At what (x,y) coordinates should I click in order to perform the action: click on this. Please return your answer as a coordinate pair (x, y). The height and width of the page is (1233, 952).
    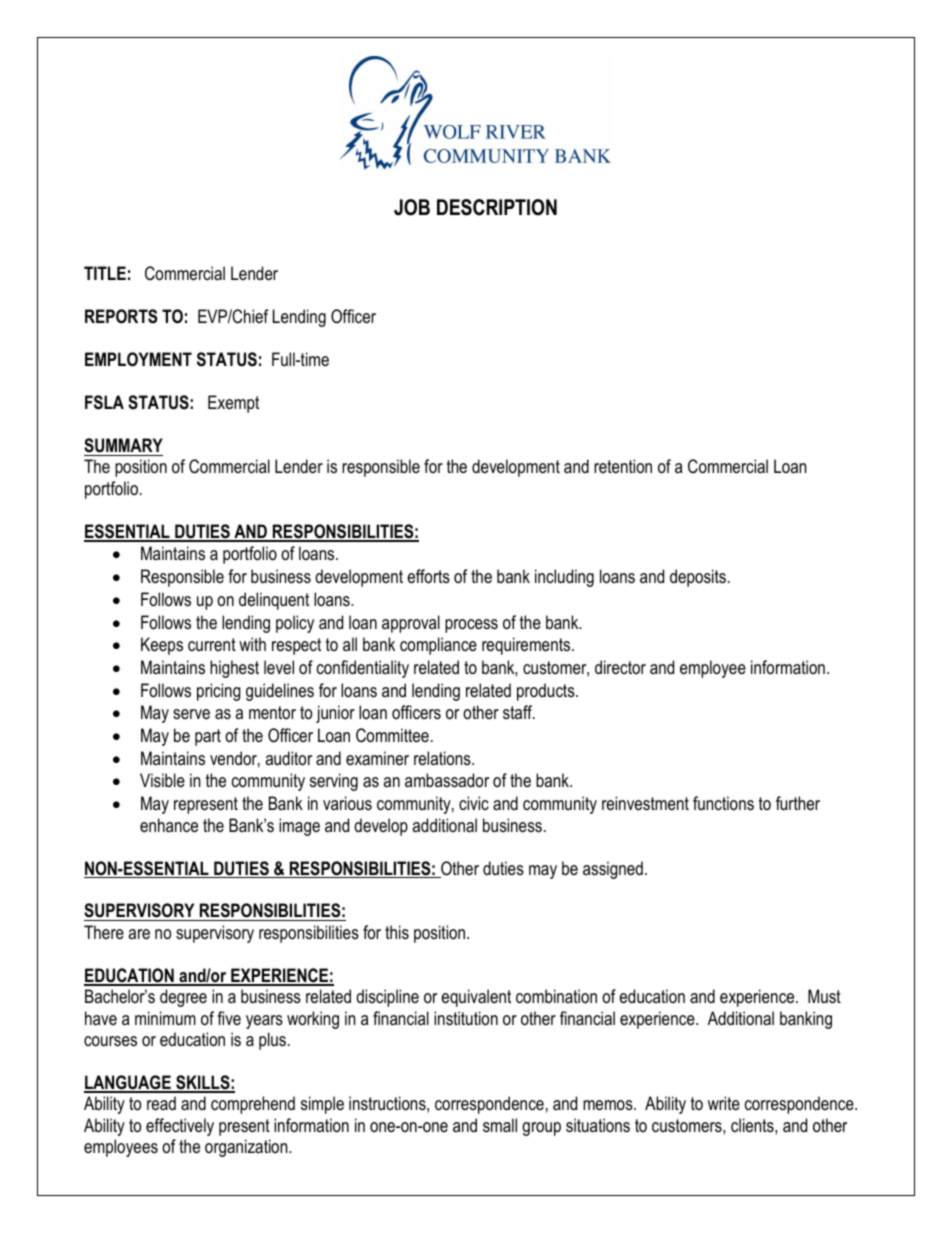
    Looking at the image, I should click on (397, 932).
